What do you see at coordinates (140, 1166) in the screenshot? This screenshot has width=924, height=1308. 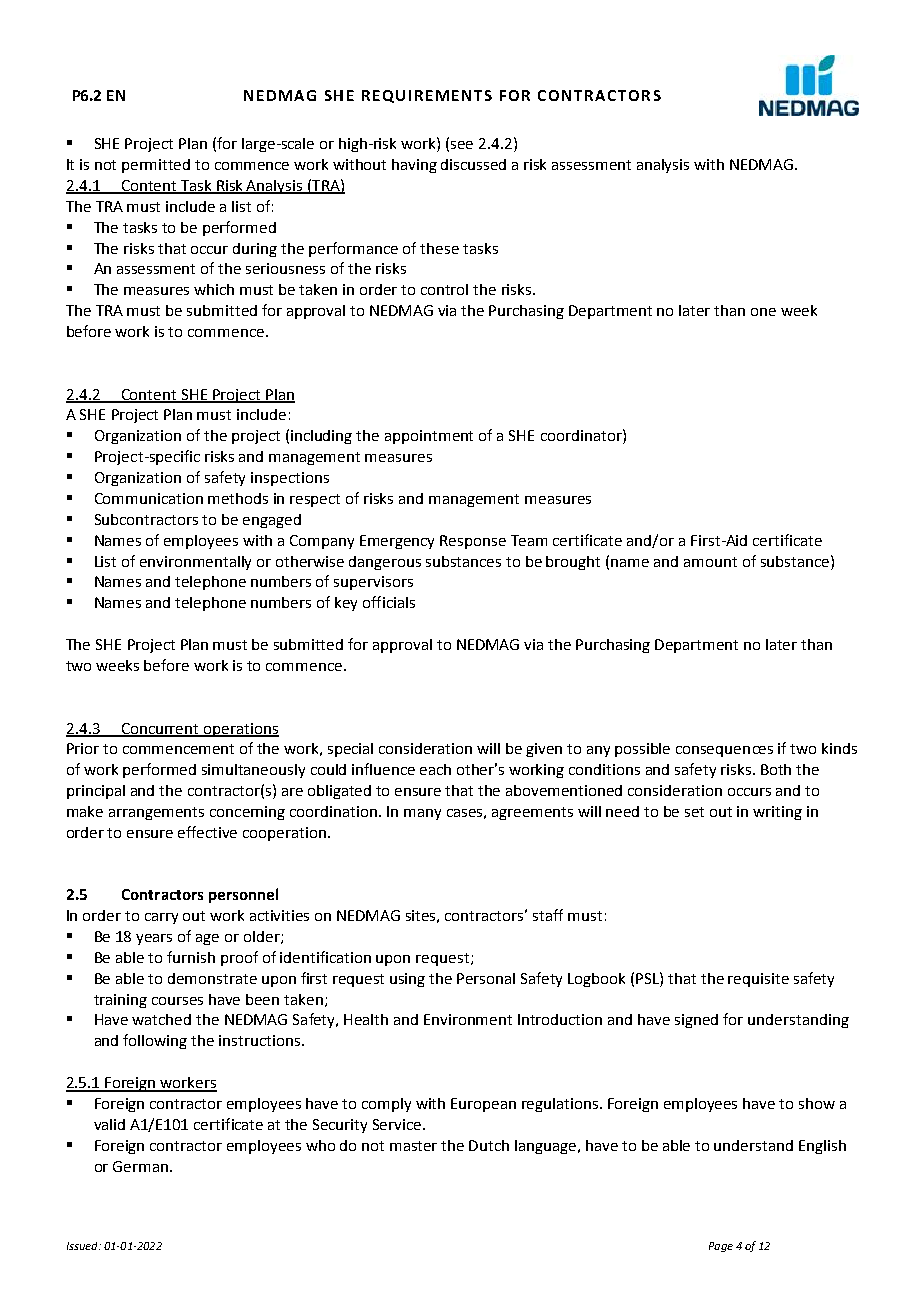 I see `German` at bounding box center [140, 1166].
